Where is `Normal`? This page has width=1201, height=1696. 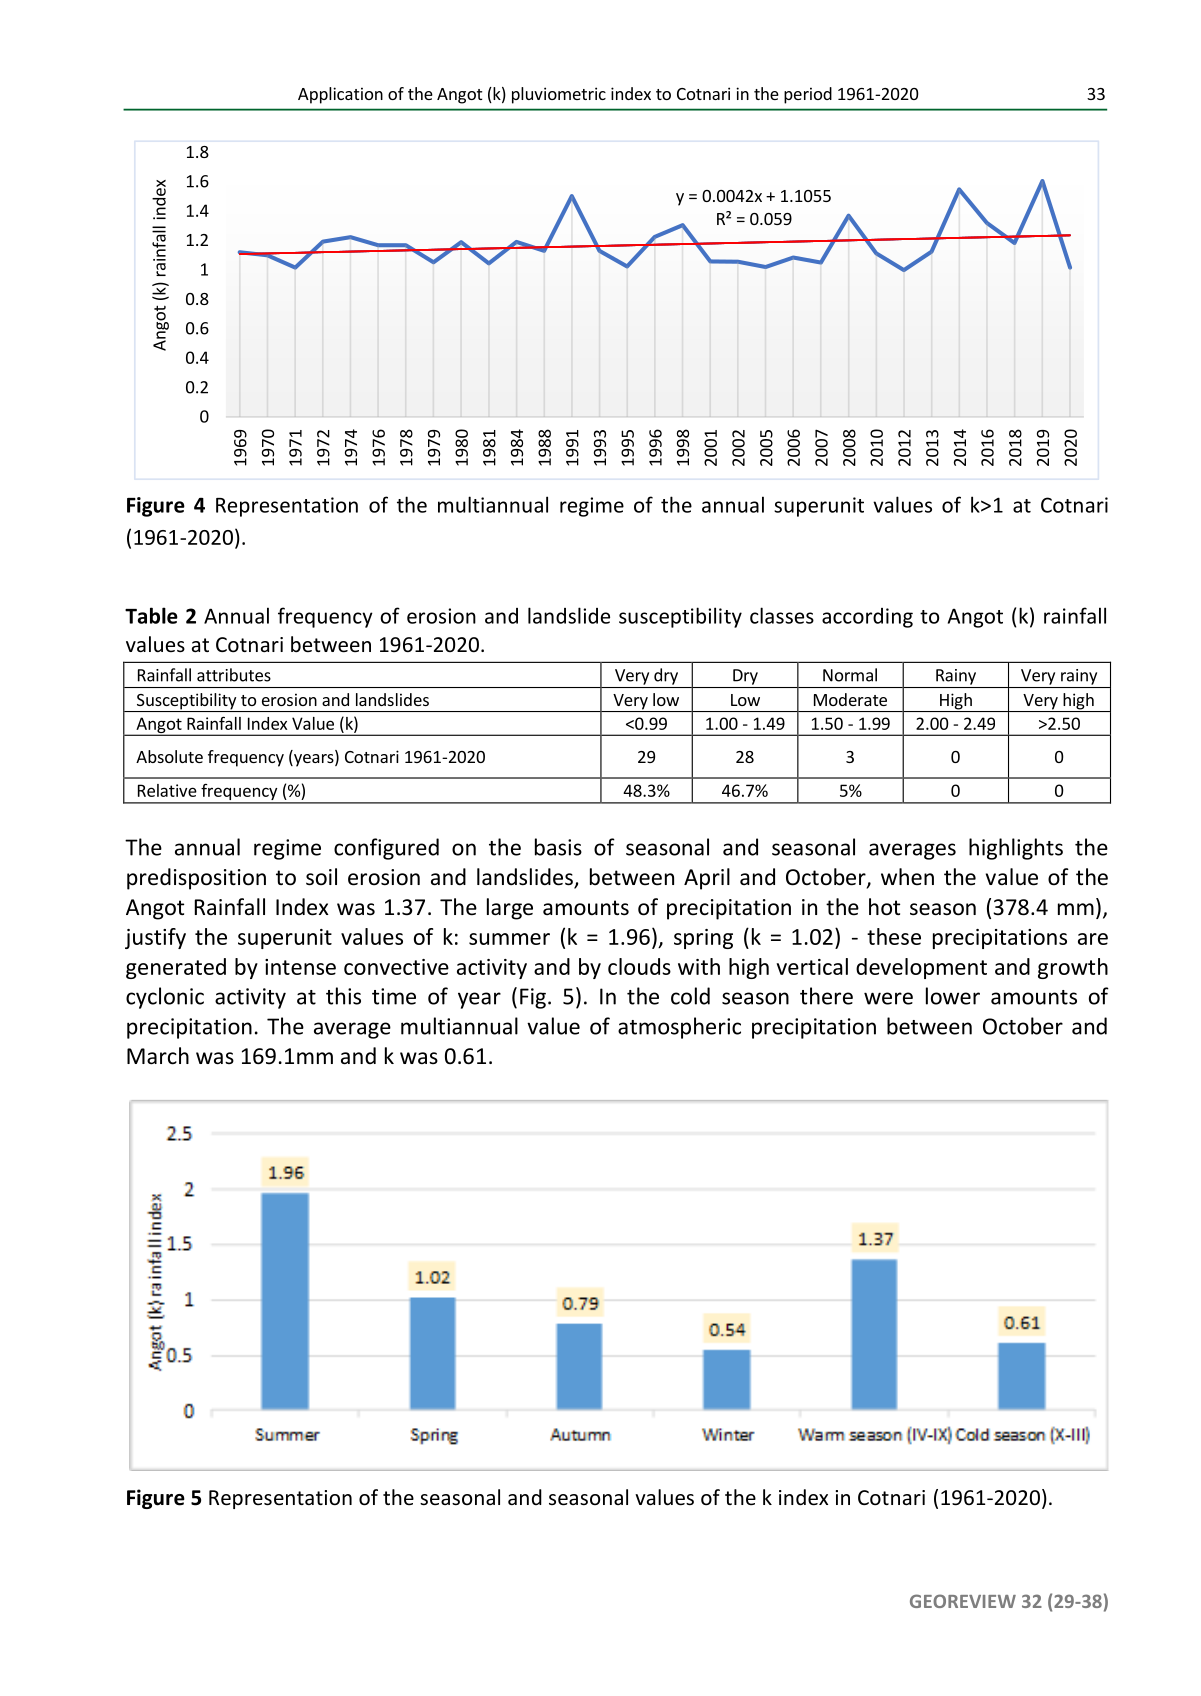
Normal is located at coordinates (850, 675).
